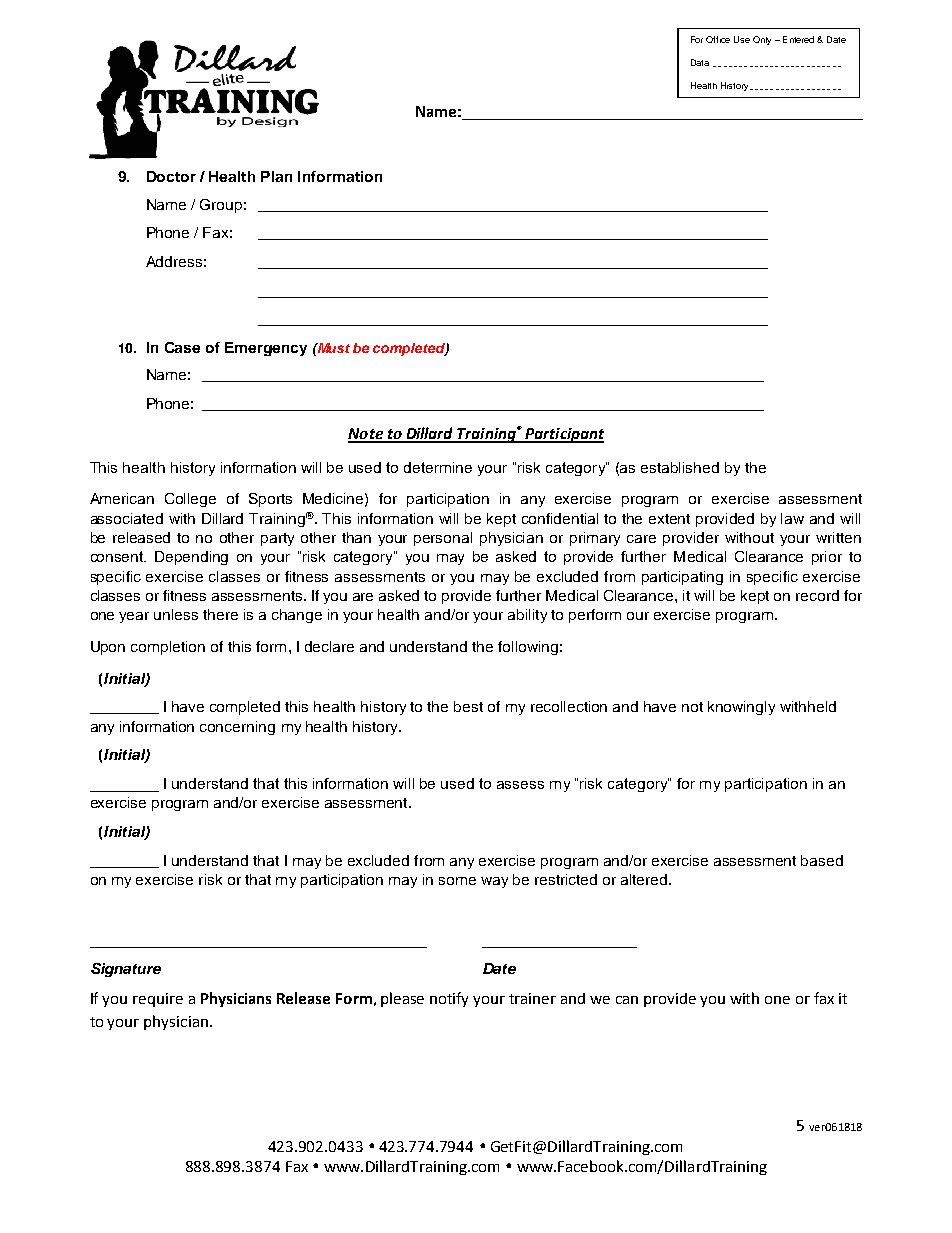  I want to click on require, so click(158, 1000).
